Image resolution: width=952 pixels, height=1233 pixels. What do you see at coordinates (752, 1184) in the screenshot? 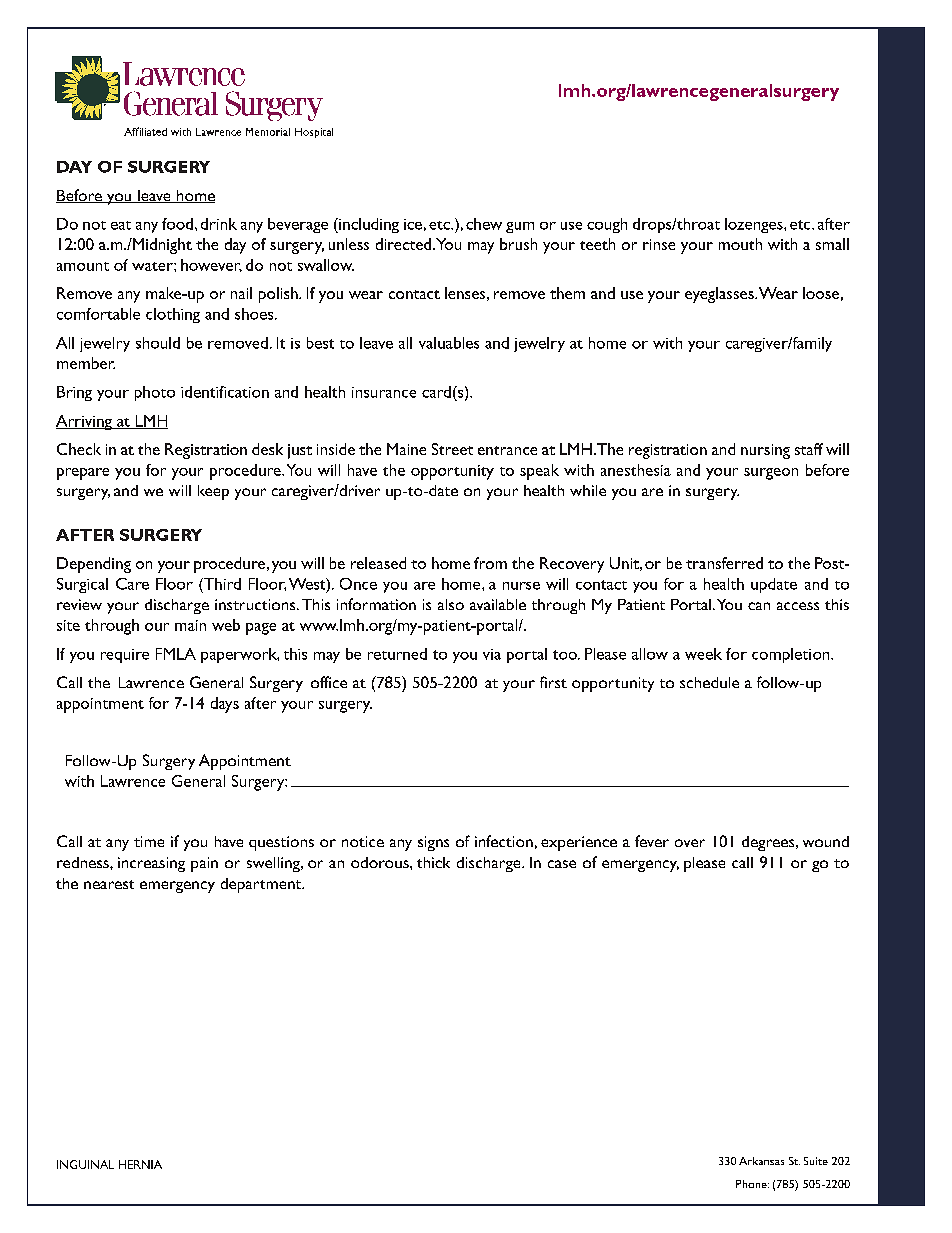
I see `Phone` at bounding box center [752, 1184].
